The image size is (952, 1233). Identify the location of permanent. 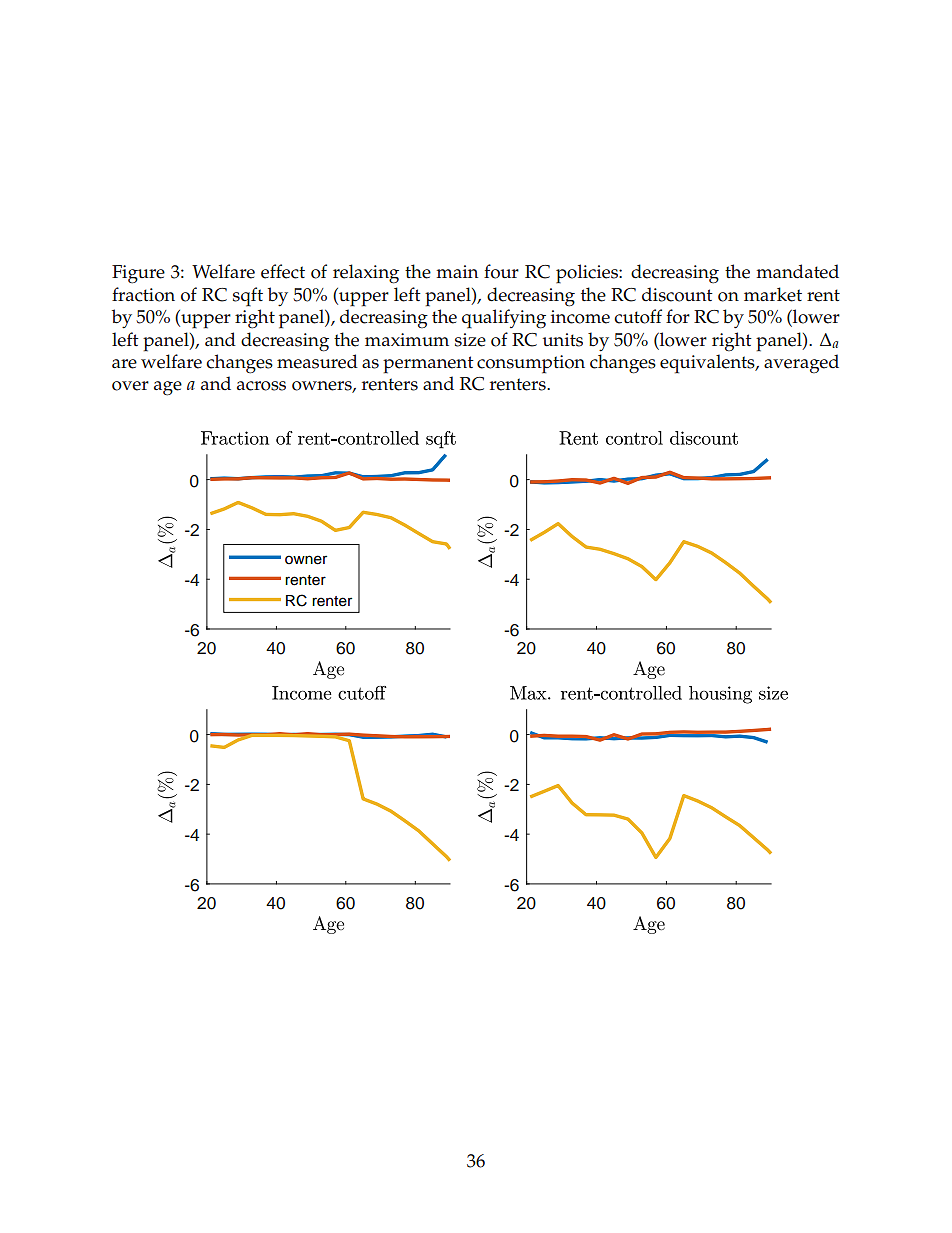
(428, 365).
